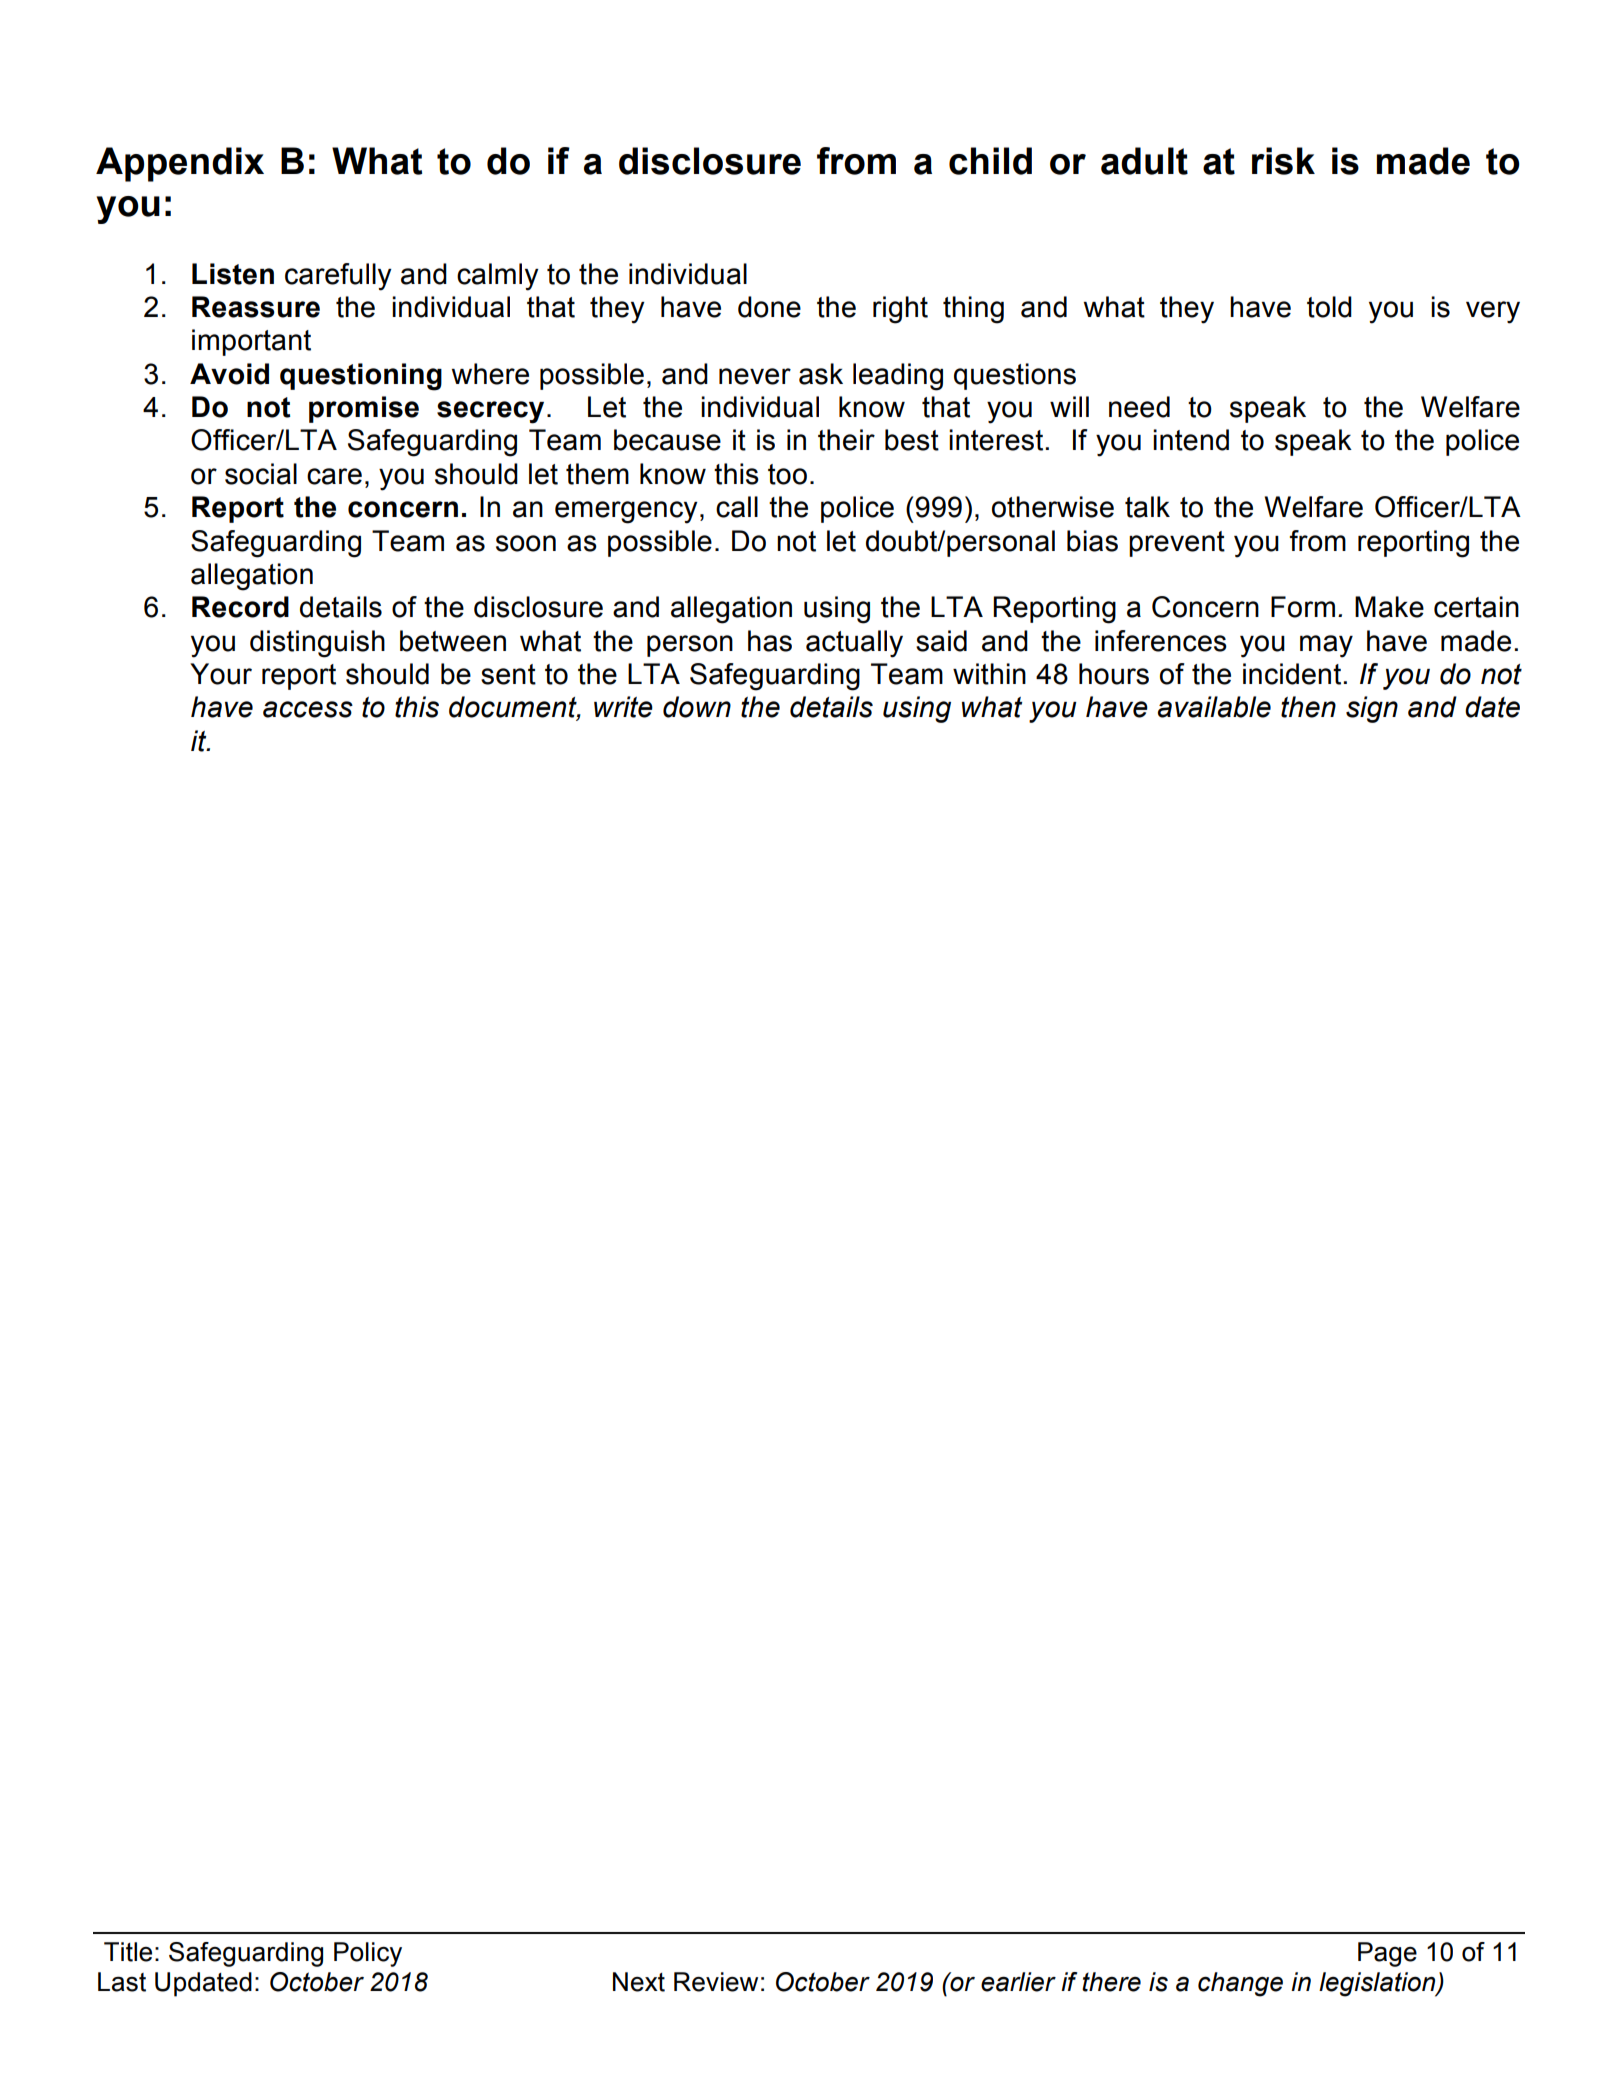  What do you see at coordinates (1283, 161) in the image?
I see `risk` at bounding box center [1283, 161].
